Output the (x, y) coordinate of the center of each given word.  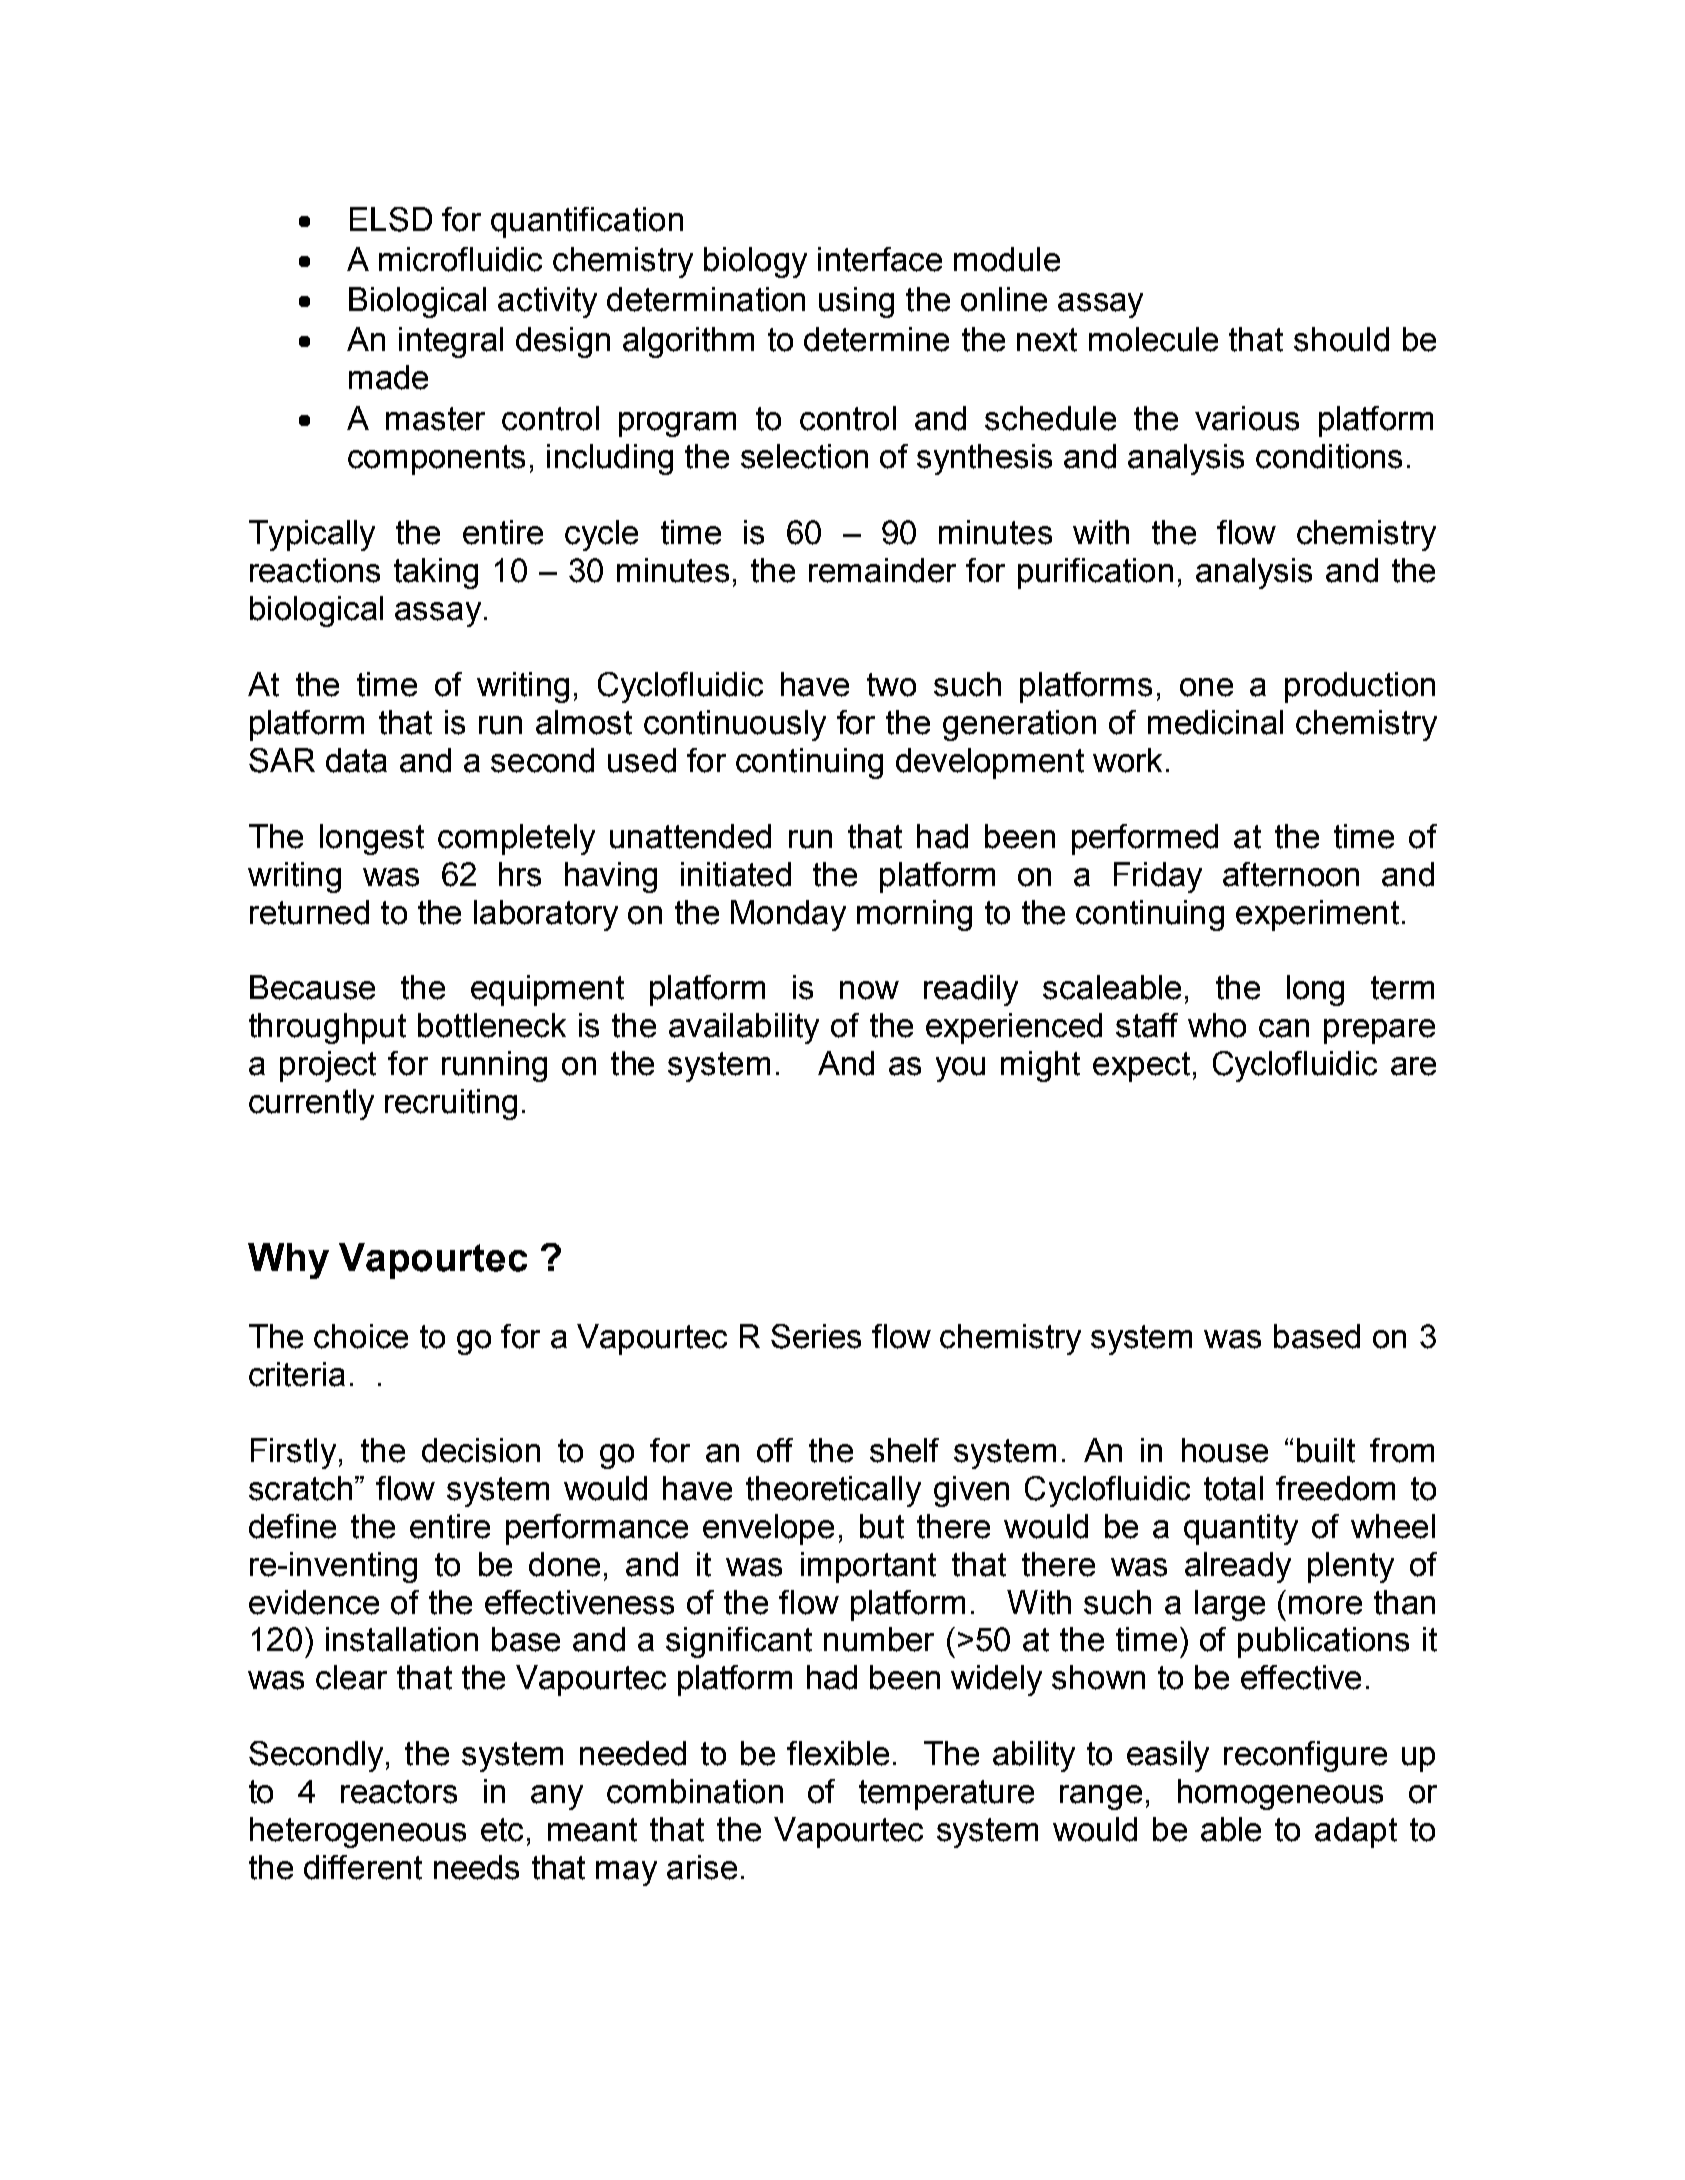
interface (880, 259)
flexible (838, 1753)
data (356, 760)
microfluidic (460, 259)
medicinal (1215, 722)
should (1341, 339)
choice (361, 1336)
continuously (735, 725)
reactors (399, 1792)
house (1225, 1450)
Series (816, 1336)
